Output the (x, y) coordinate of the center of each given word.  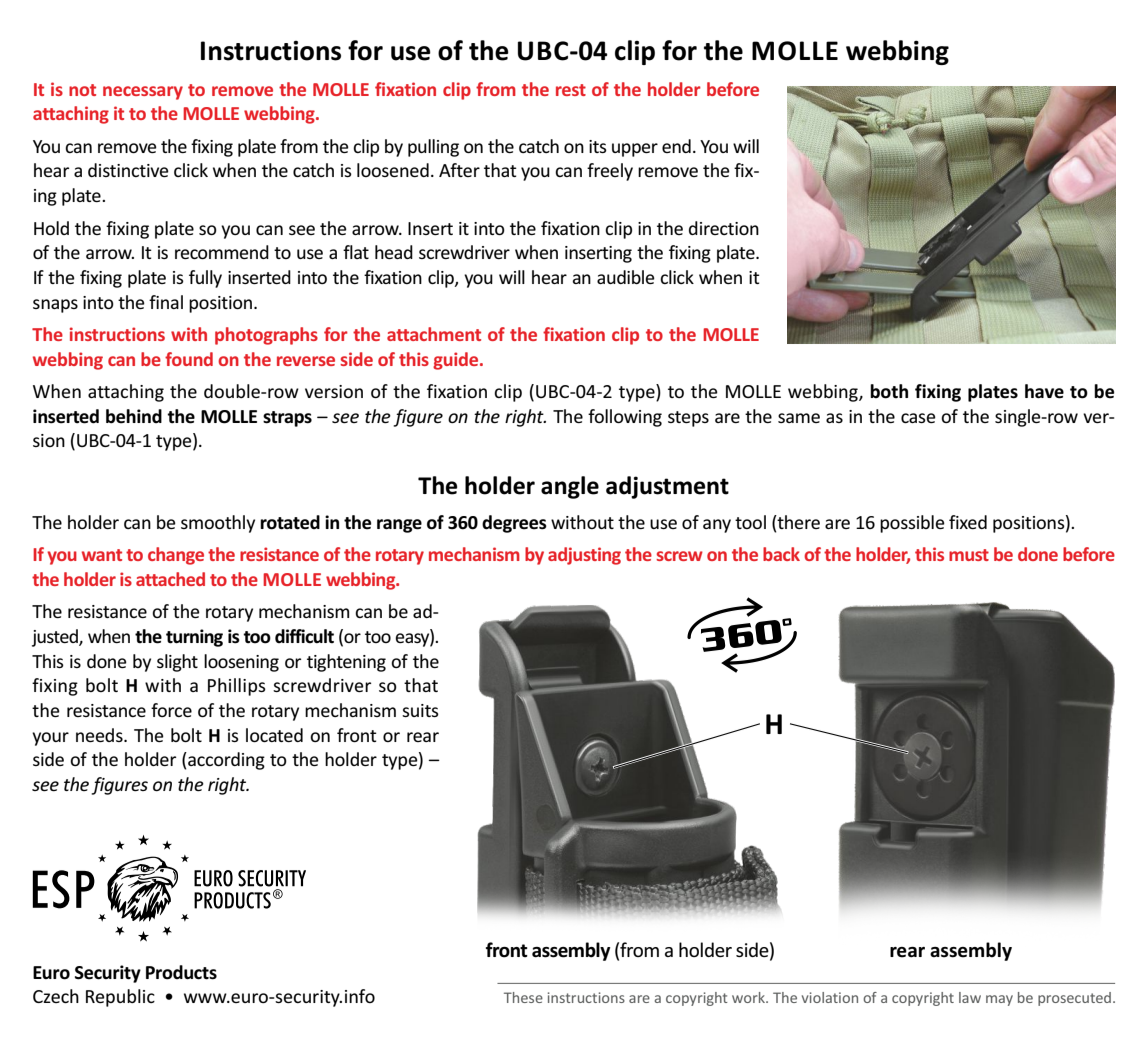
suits (420, 710)
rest (571, 90)
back (781, 554)
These (523, 997)
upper (635, 150)
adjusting (584, 556)
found (189, 359)
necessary (143, 93)
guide (457, 361)
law (970, 997)
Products (181, 972)
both (889, 391)
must (969, 555)
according (225, 761)
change (176, 556)
